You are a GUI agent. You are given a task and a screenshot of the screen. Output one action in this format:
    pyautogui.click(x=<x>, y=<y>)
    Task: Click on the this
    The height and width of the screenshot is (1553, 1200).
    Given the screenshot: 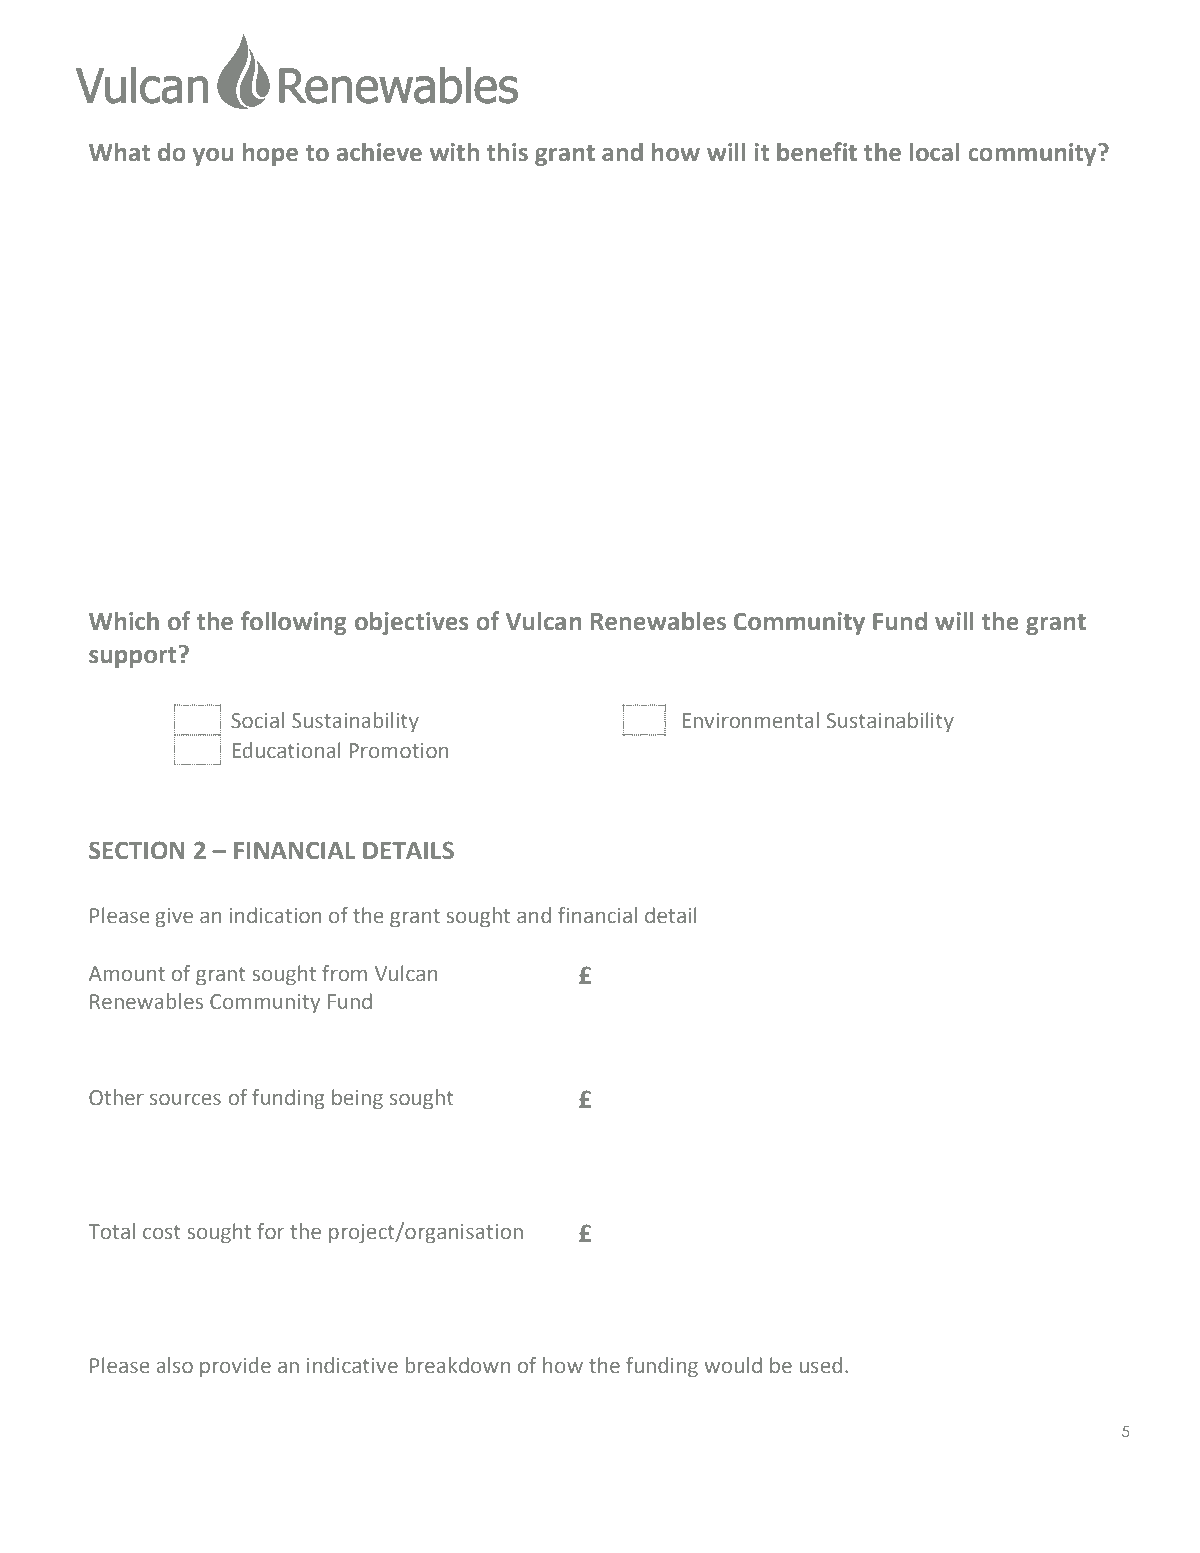 What is the action you would take?
    pyautogui.click(x=507, y=152)
